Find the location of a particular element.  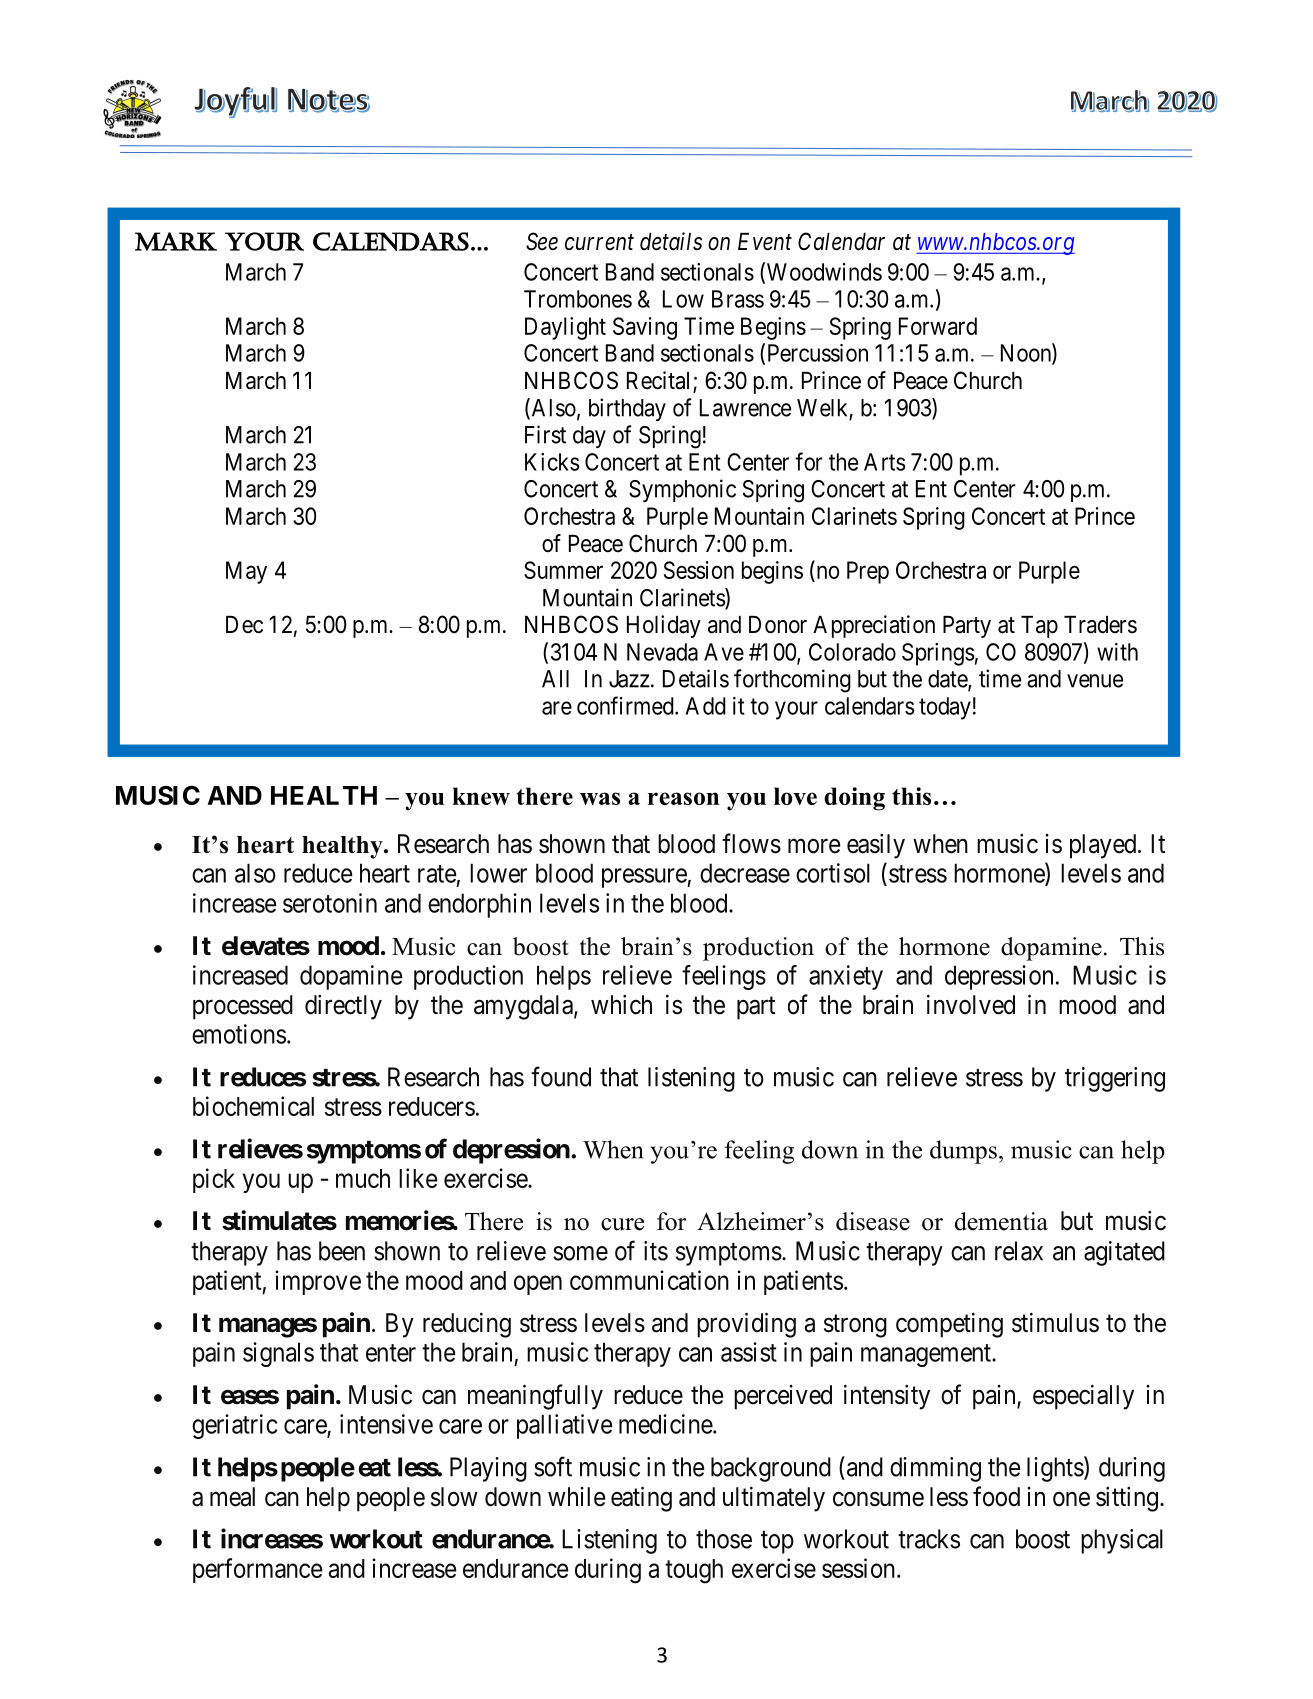

Forward is located at coordinates (938, 326).
